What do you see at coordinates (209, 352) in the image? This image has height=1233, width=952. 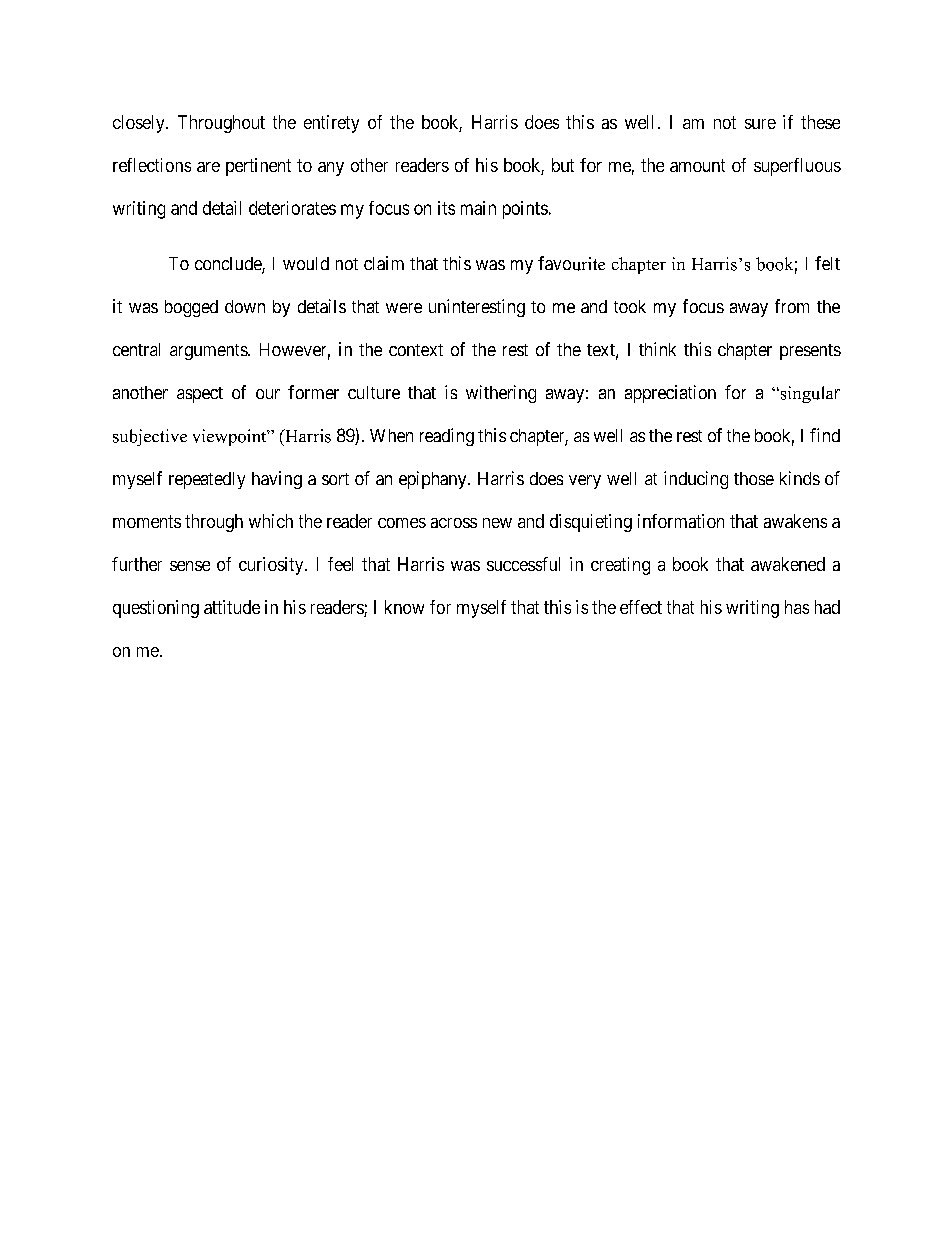 I see `arguments` at bounding box center [209, 352].
